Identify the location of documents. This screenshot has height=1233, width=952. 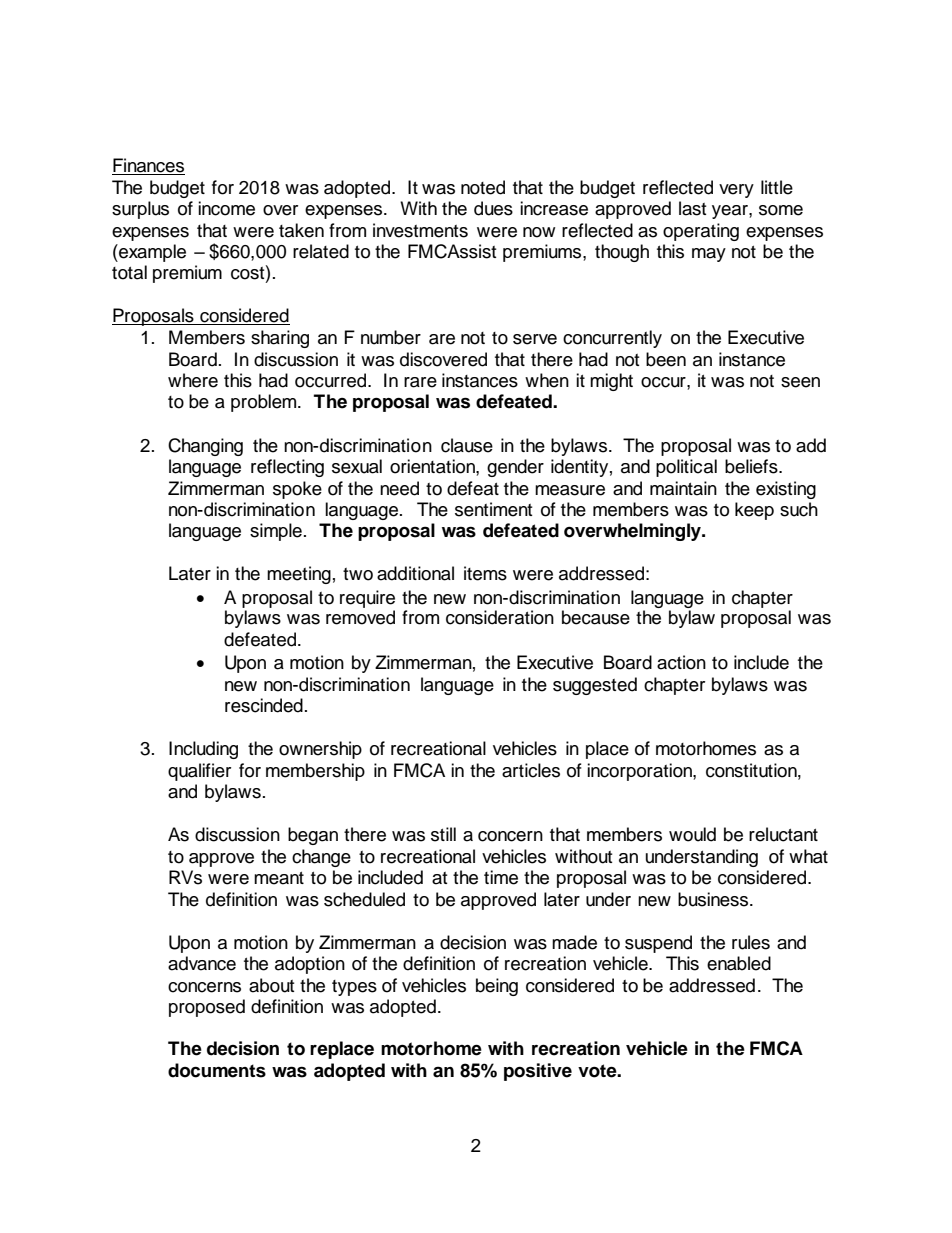
(217, 1070).
